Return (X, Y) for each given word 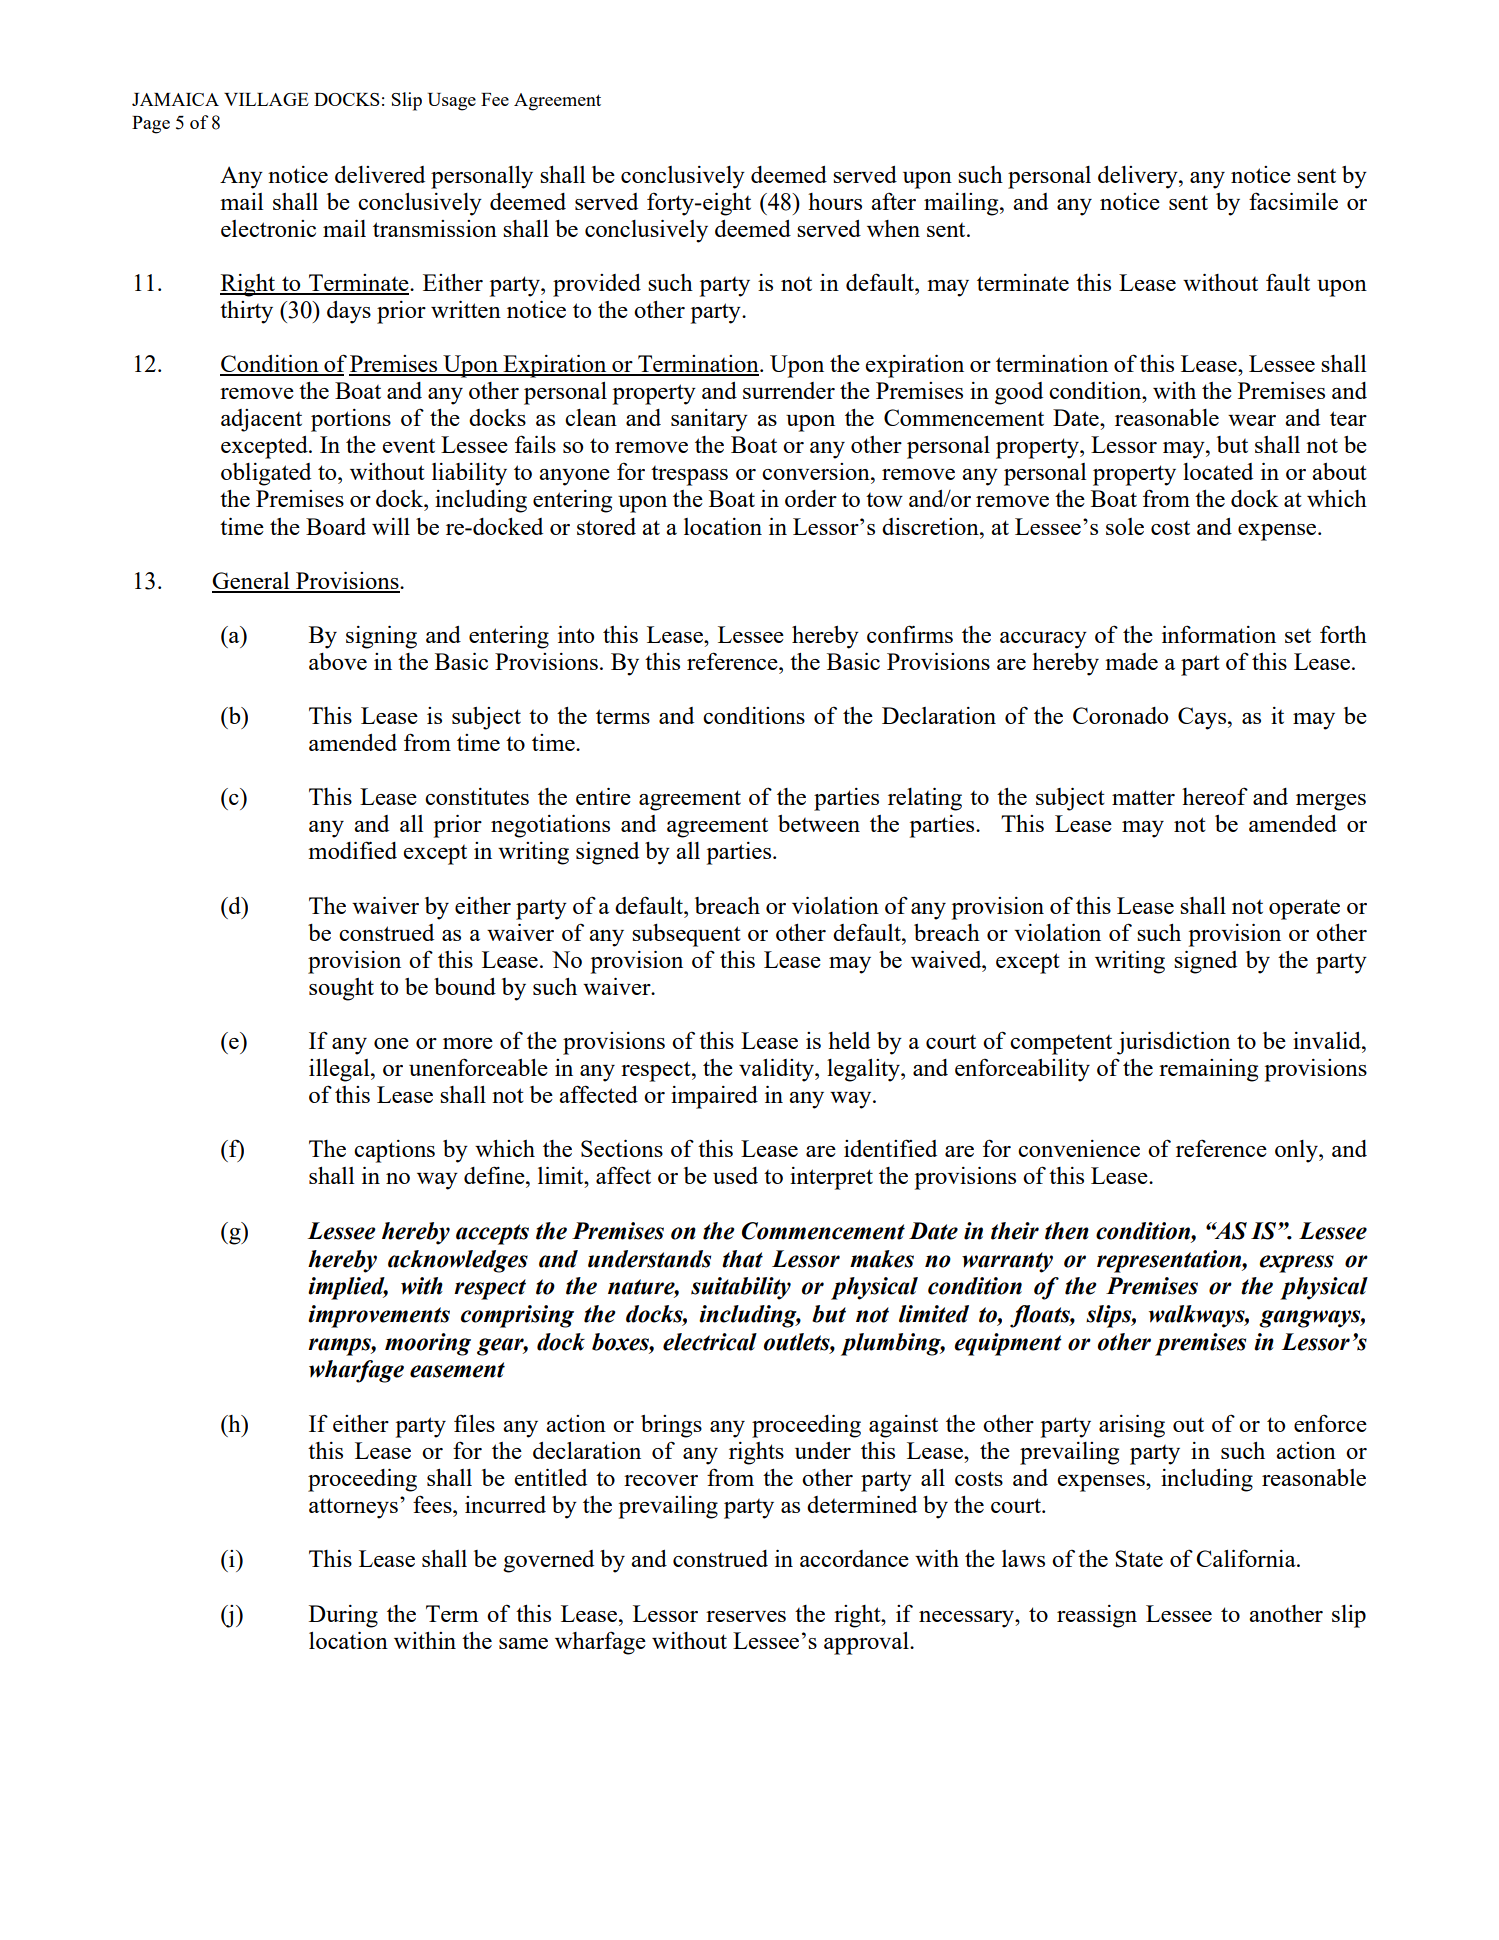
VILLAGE (266, 99)
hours (835, 201)
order (811, 498)
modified (352, 850)
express (1296, 1264)
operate (1304, 909)
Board (336, 526)
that (742, 1259)
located (1218, 471)
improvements (379, 1316)
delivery (1139, 177)
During (343, 1616)
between (819, 823)
